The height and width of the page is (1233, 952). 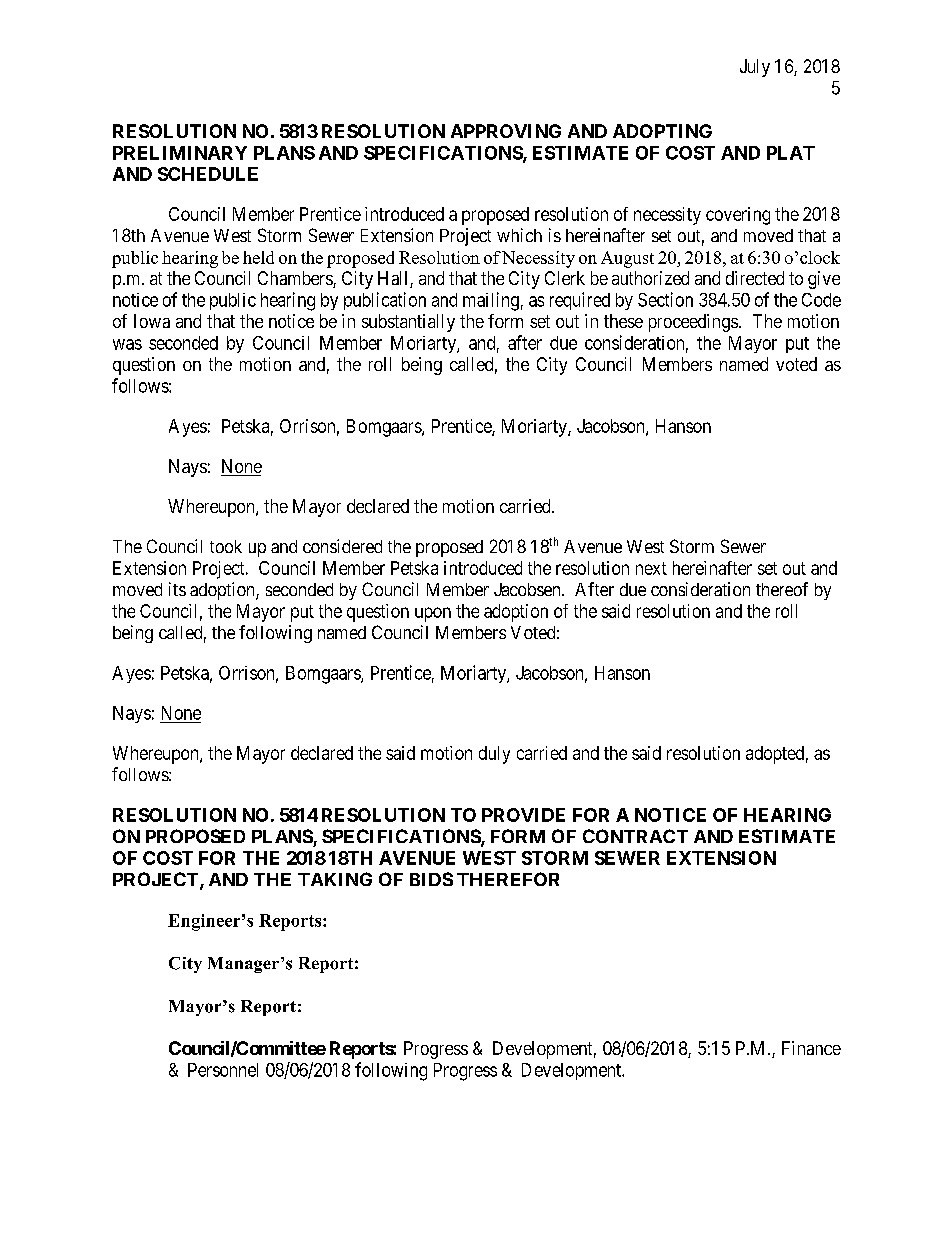 What do you see at coordinates (491, 301) in the page?
I see `mailing` at bounding box center [491, 301].
